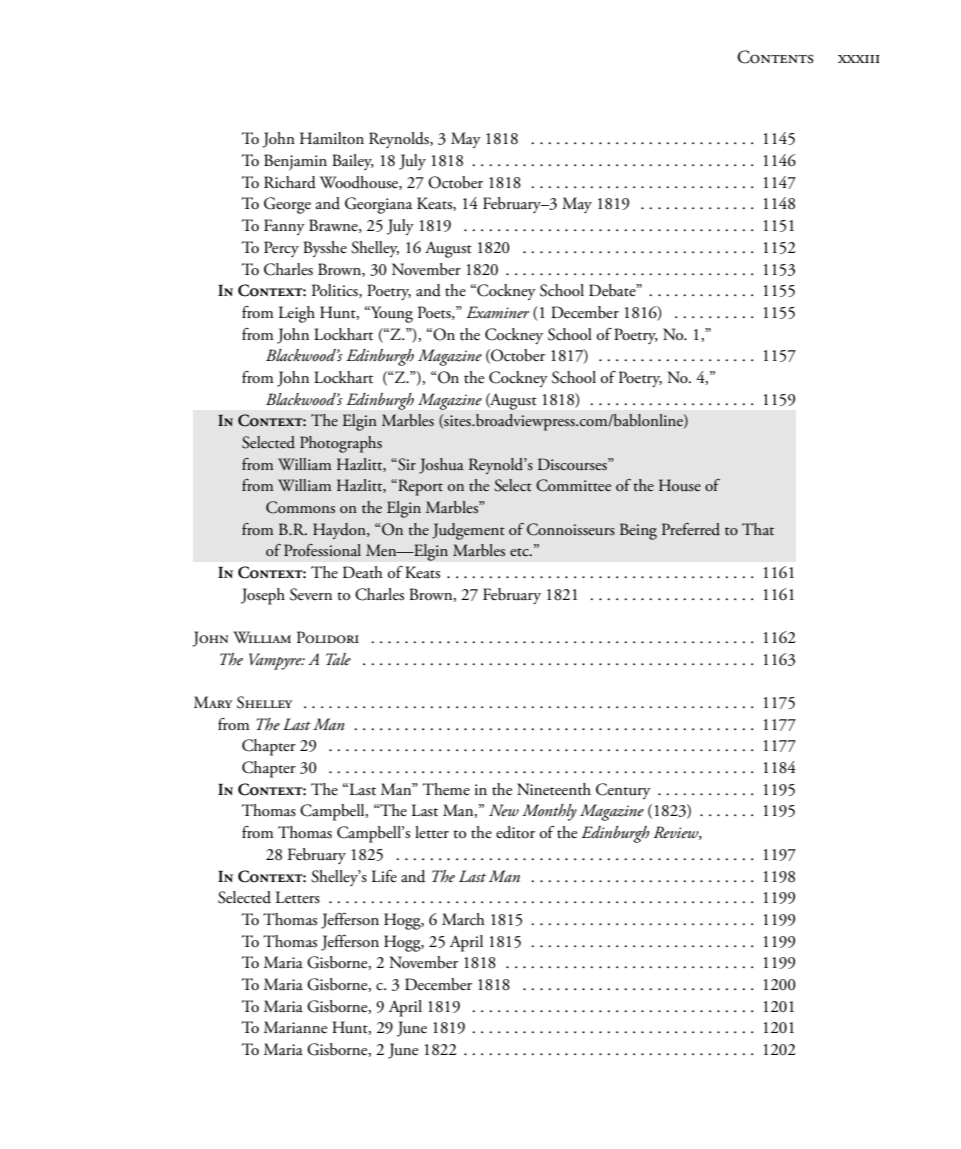 This screenshot has height=1149, width=961. Describe the element at coordinates (775, 57) in the screenshot. I see `Contents` at that location.
